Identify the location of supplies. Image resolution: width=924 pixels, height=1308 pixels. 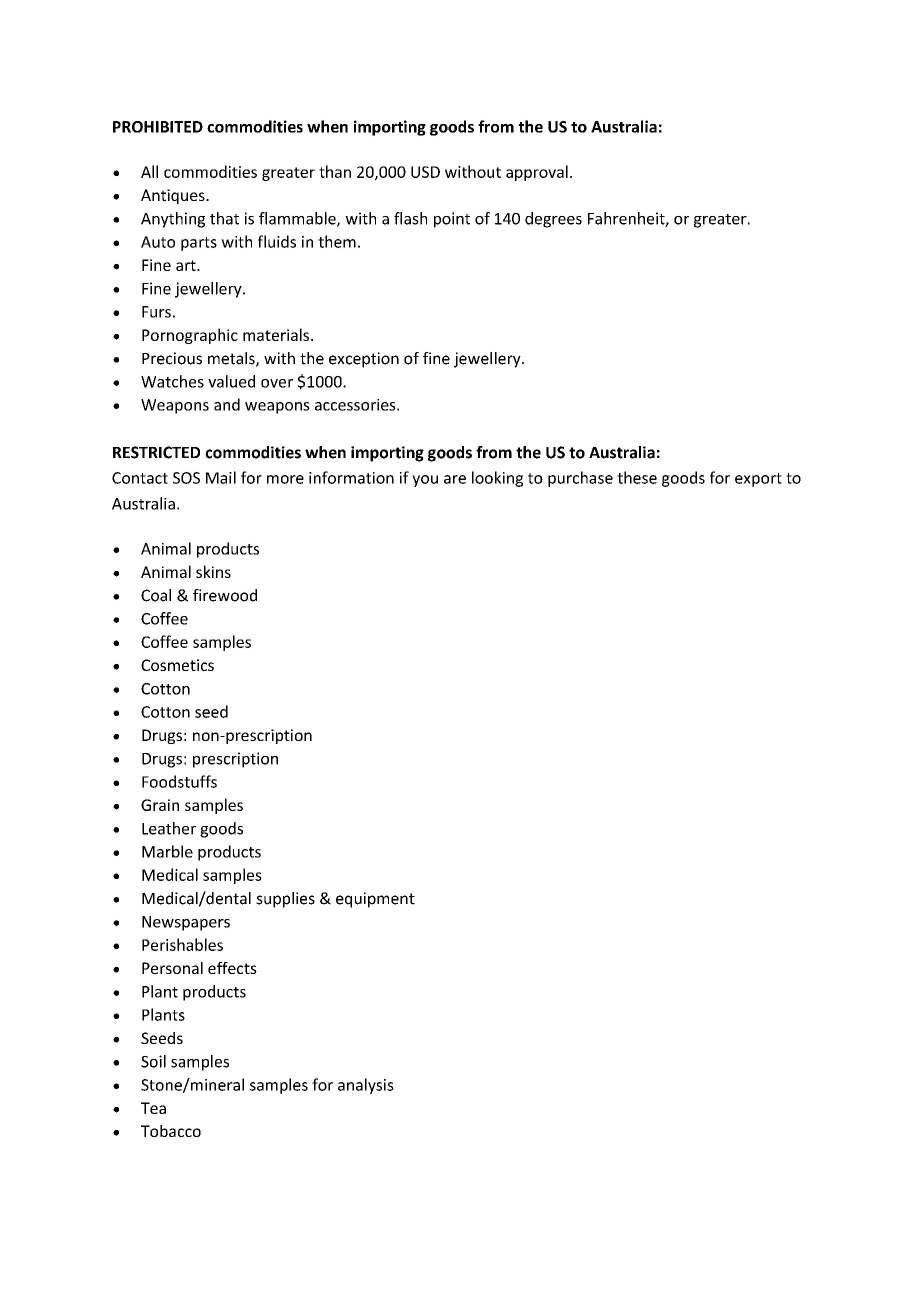
(285, 900).
